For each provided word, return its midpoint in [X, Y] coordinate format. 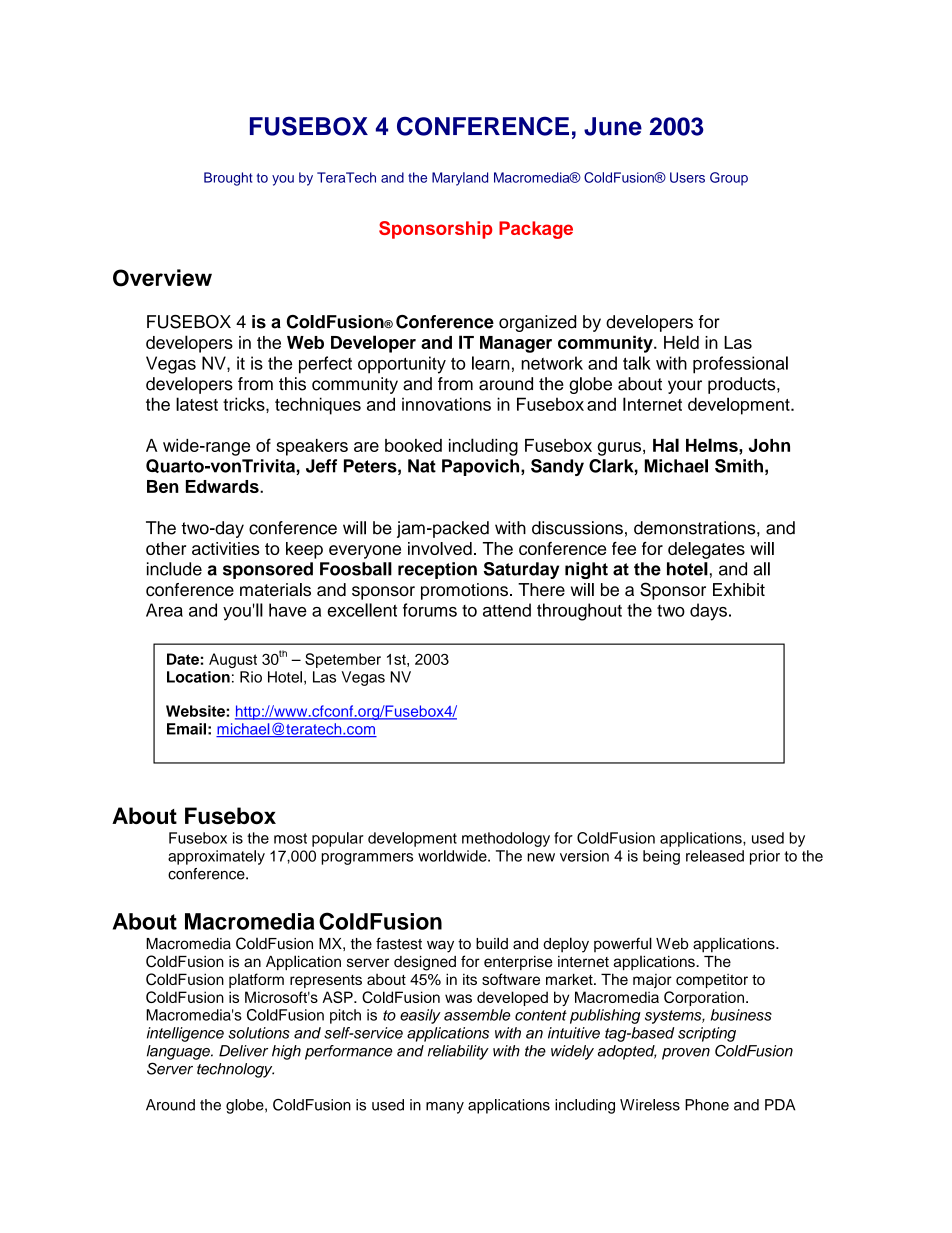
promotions [464, 591]
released [715, 856]
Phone [707, 1105]
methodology [506, 839]
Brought [228, 179]
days [708, 612]
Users [687, 177]
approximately [216, 857]
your [685, 387]
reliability [458, 1052]
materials [275, 590]
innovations [446, 404]
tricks [245, 404]
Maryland [460, 179]
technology [235, 1070]
